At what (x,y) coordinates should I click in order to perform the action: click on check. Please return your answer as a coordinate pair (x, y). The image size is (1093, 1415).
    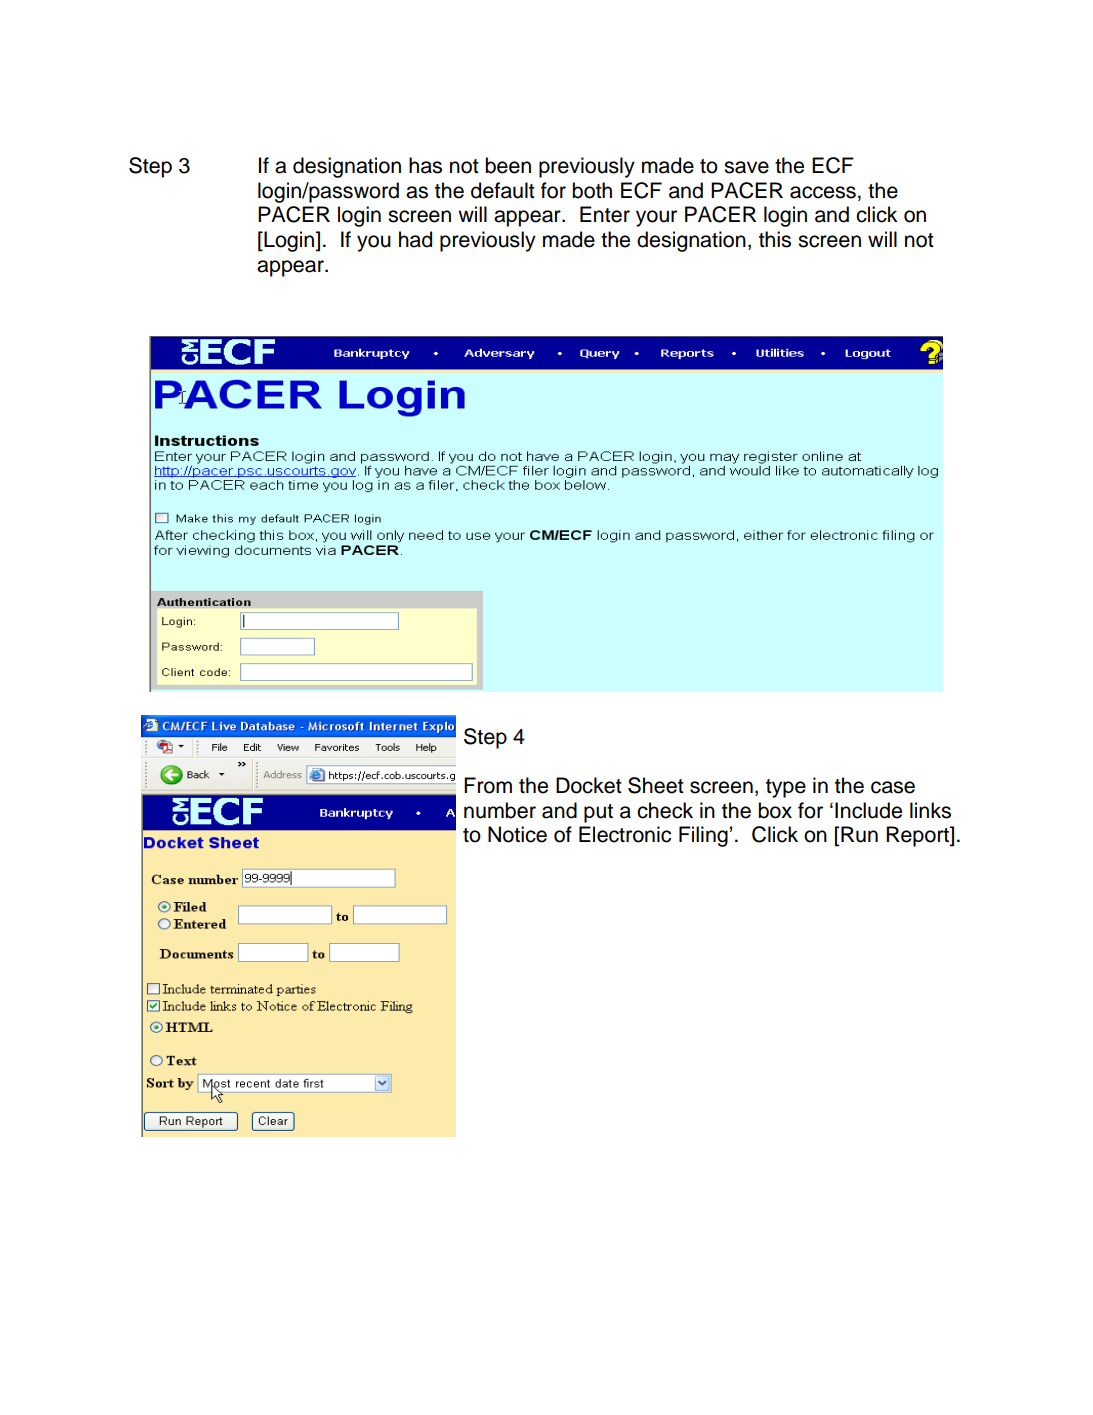
    Looking at the image, I should click on (665, 810).
